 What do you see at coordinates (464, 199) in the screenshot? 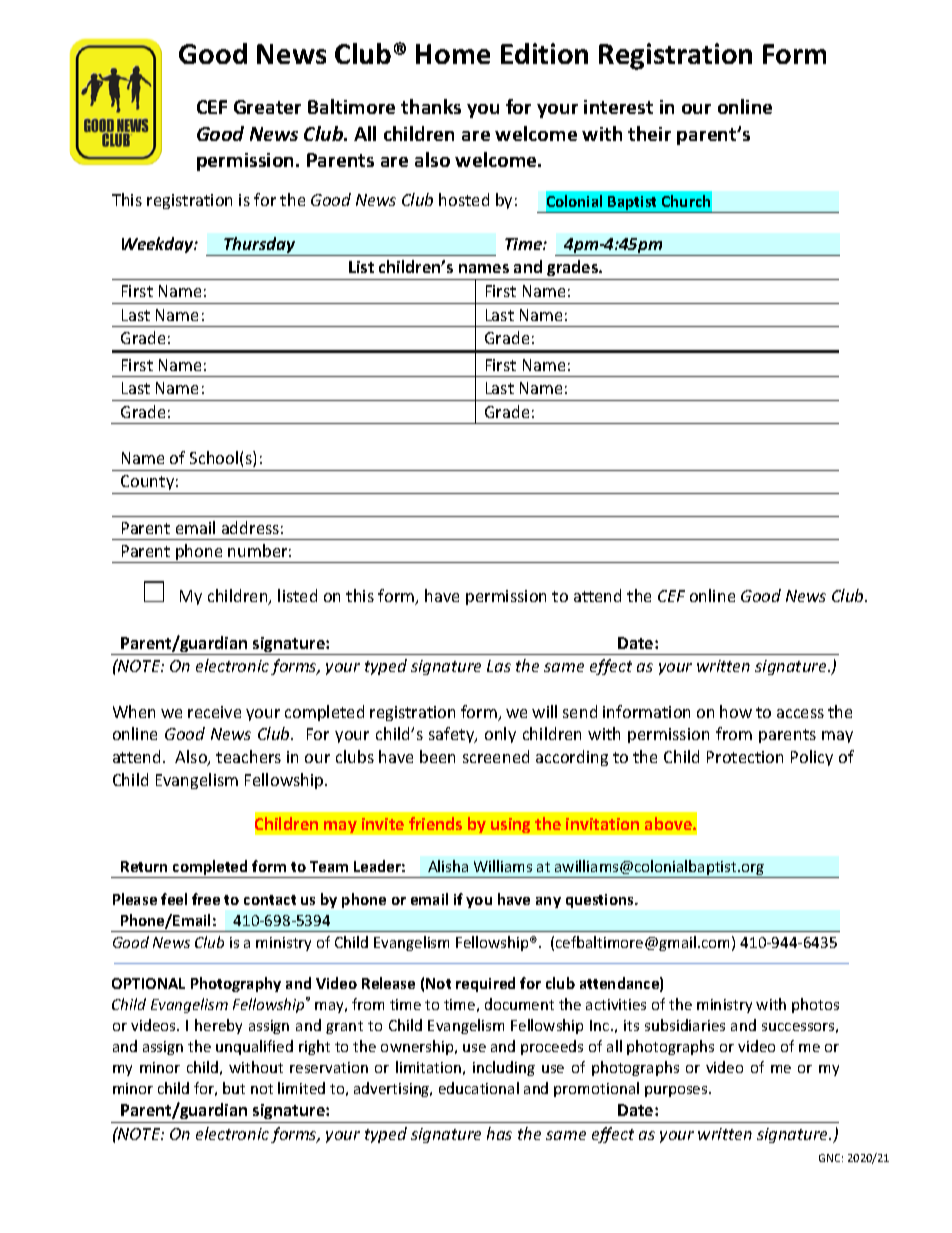
I see `hosted` at bounding box center [464, 199].
